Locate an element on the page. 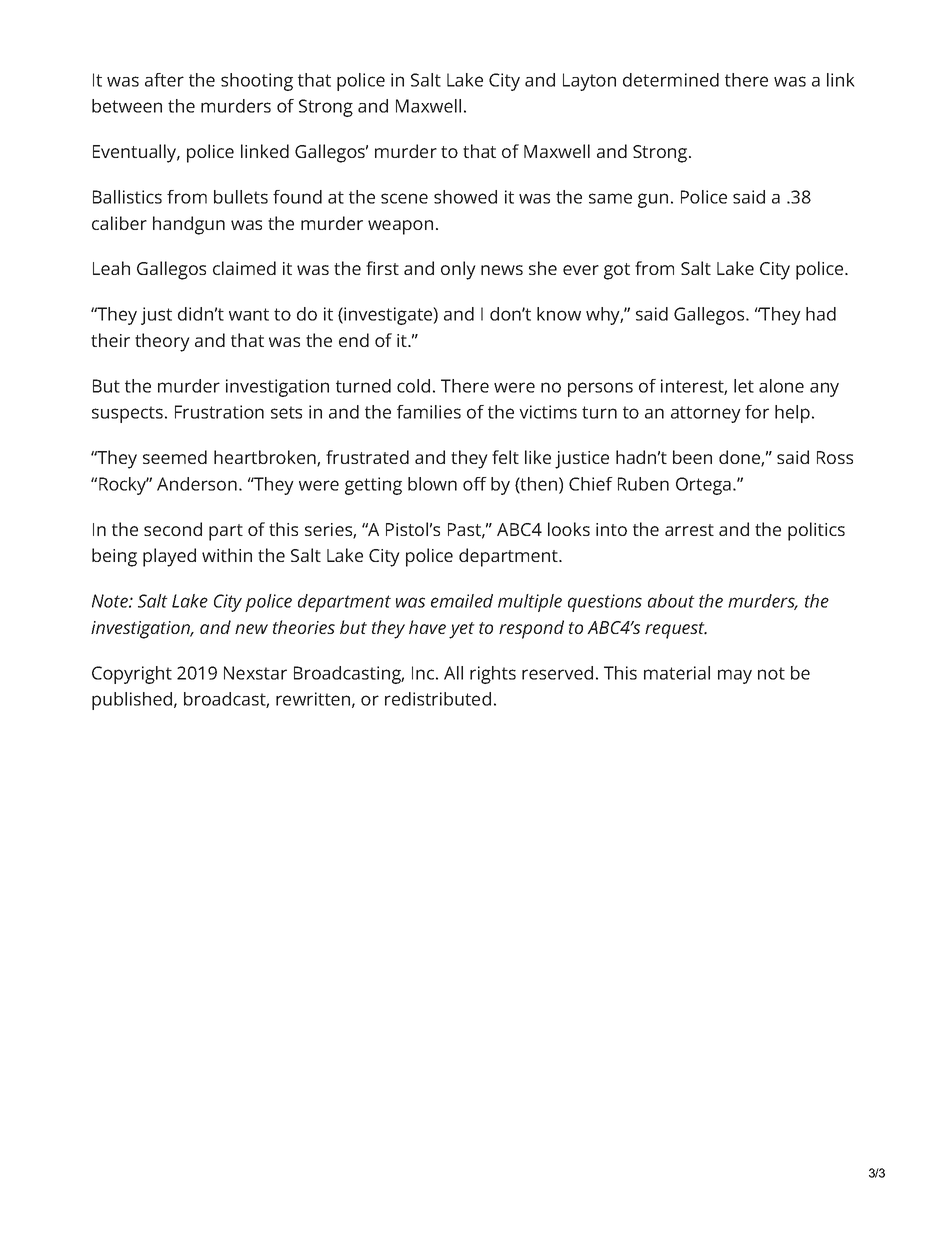  got is located at coordinates (617, 271).
